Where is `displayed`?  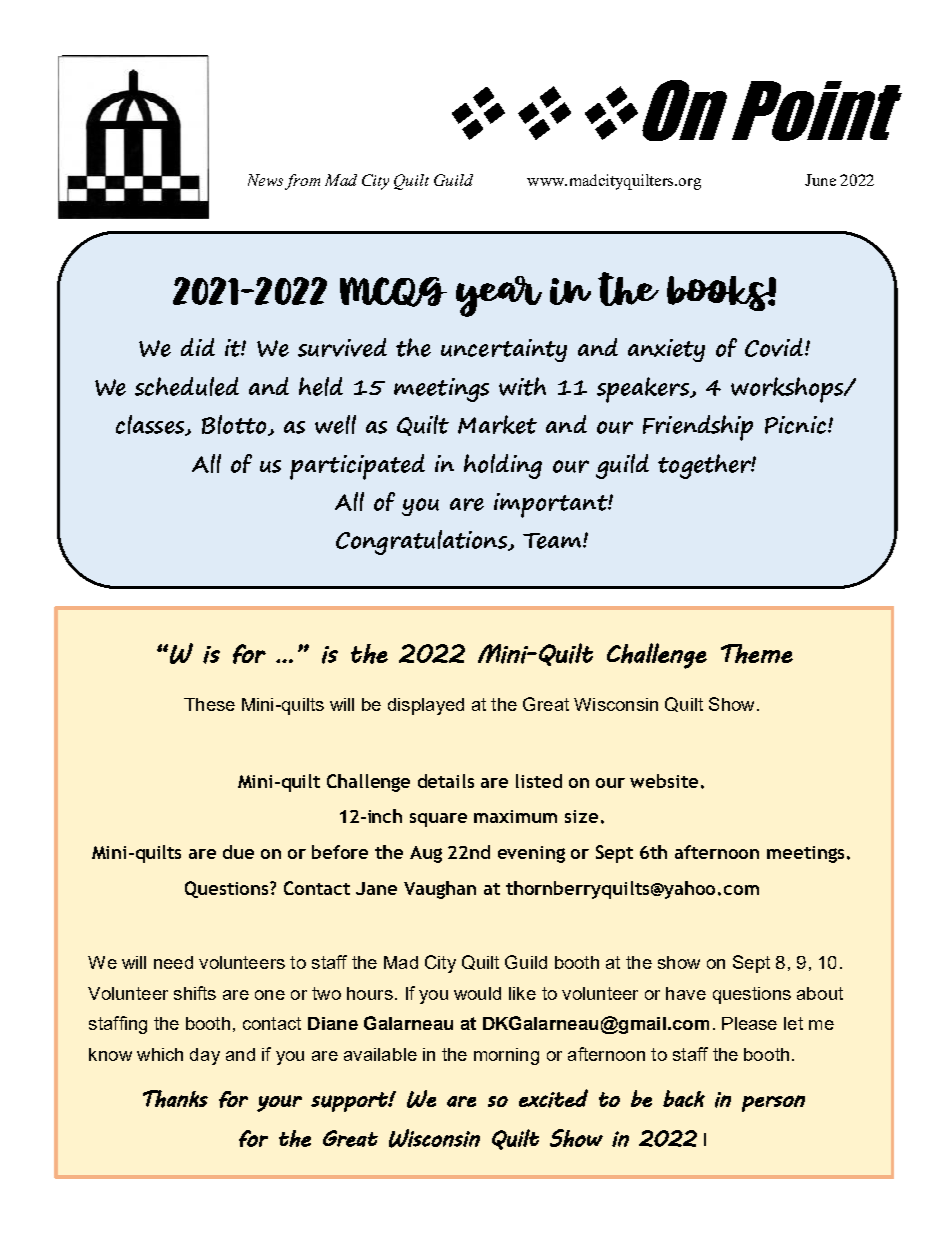
displayed is located at coordinates (426, 706).
